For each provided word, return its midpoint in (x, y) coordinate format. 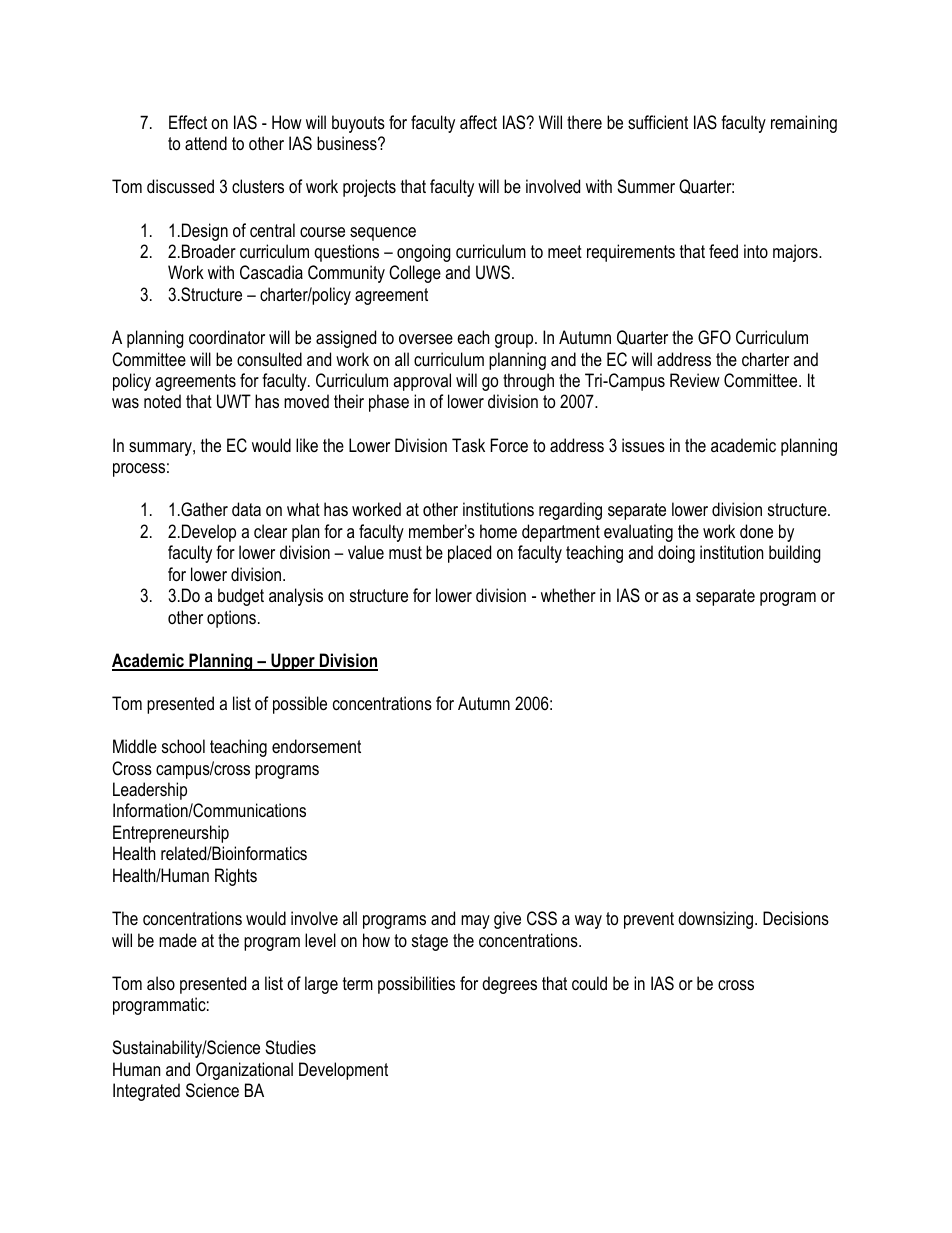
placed (469, 554)
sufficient (658, 122)
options (231, 619)
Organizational (244, 1071)
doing (676, 554)
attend (206, 143)
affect (478, 122)
